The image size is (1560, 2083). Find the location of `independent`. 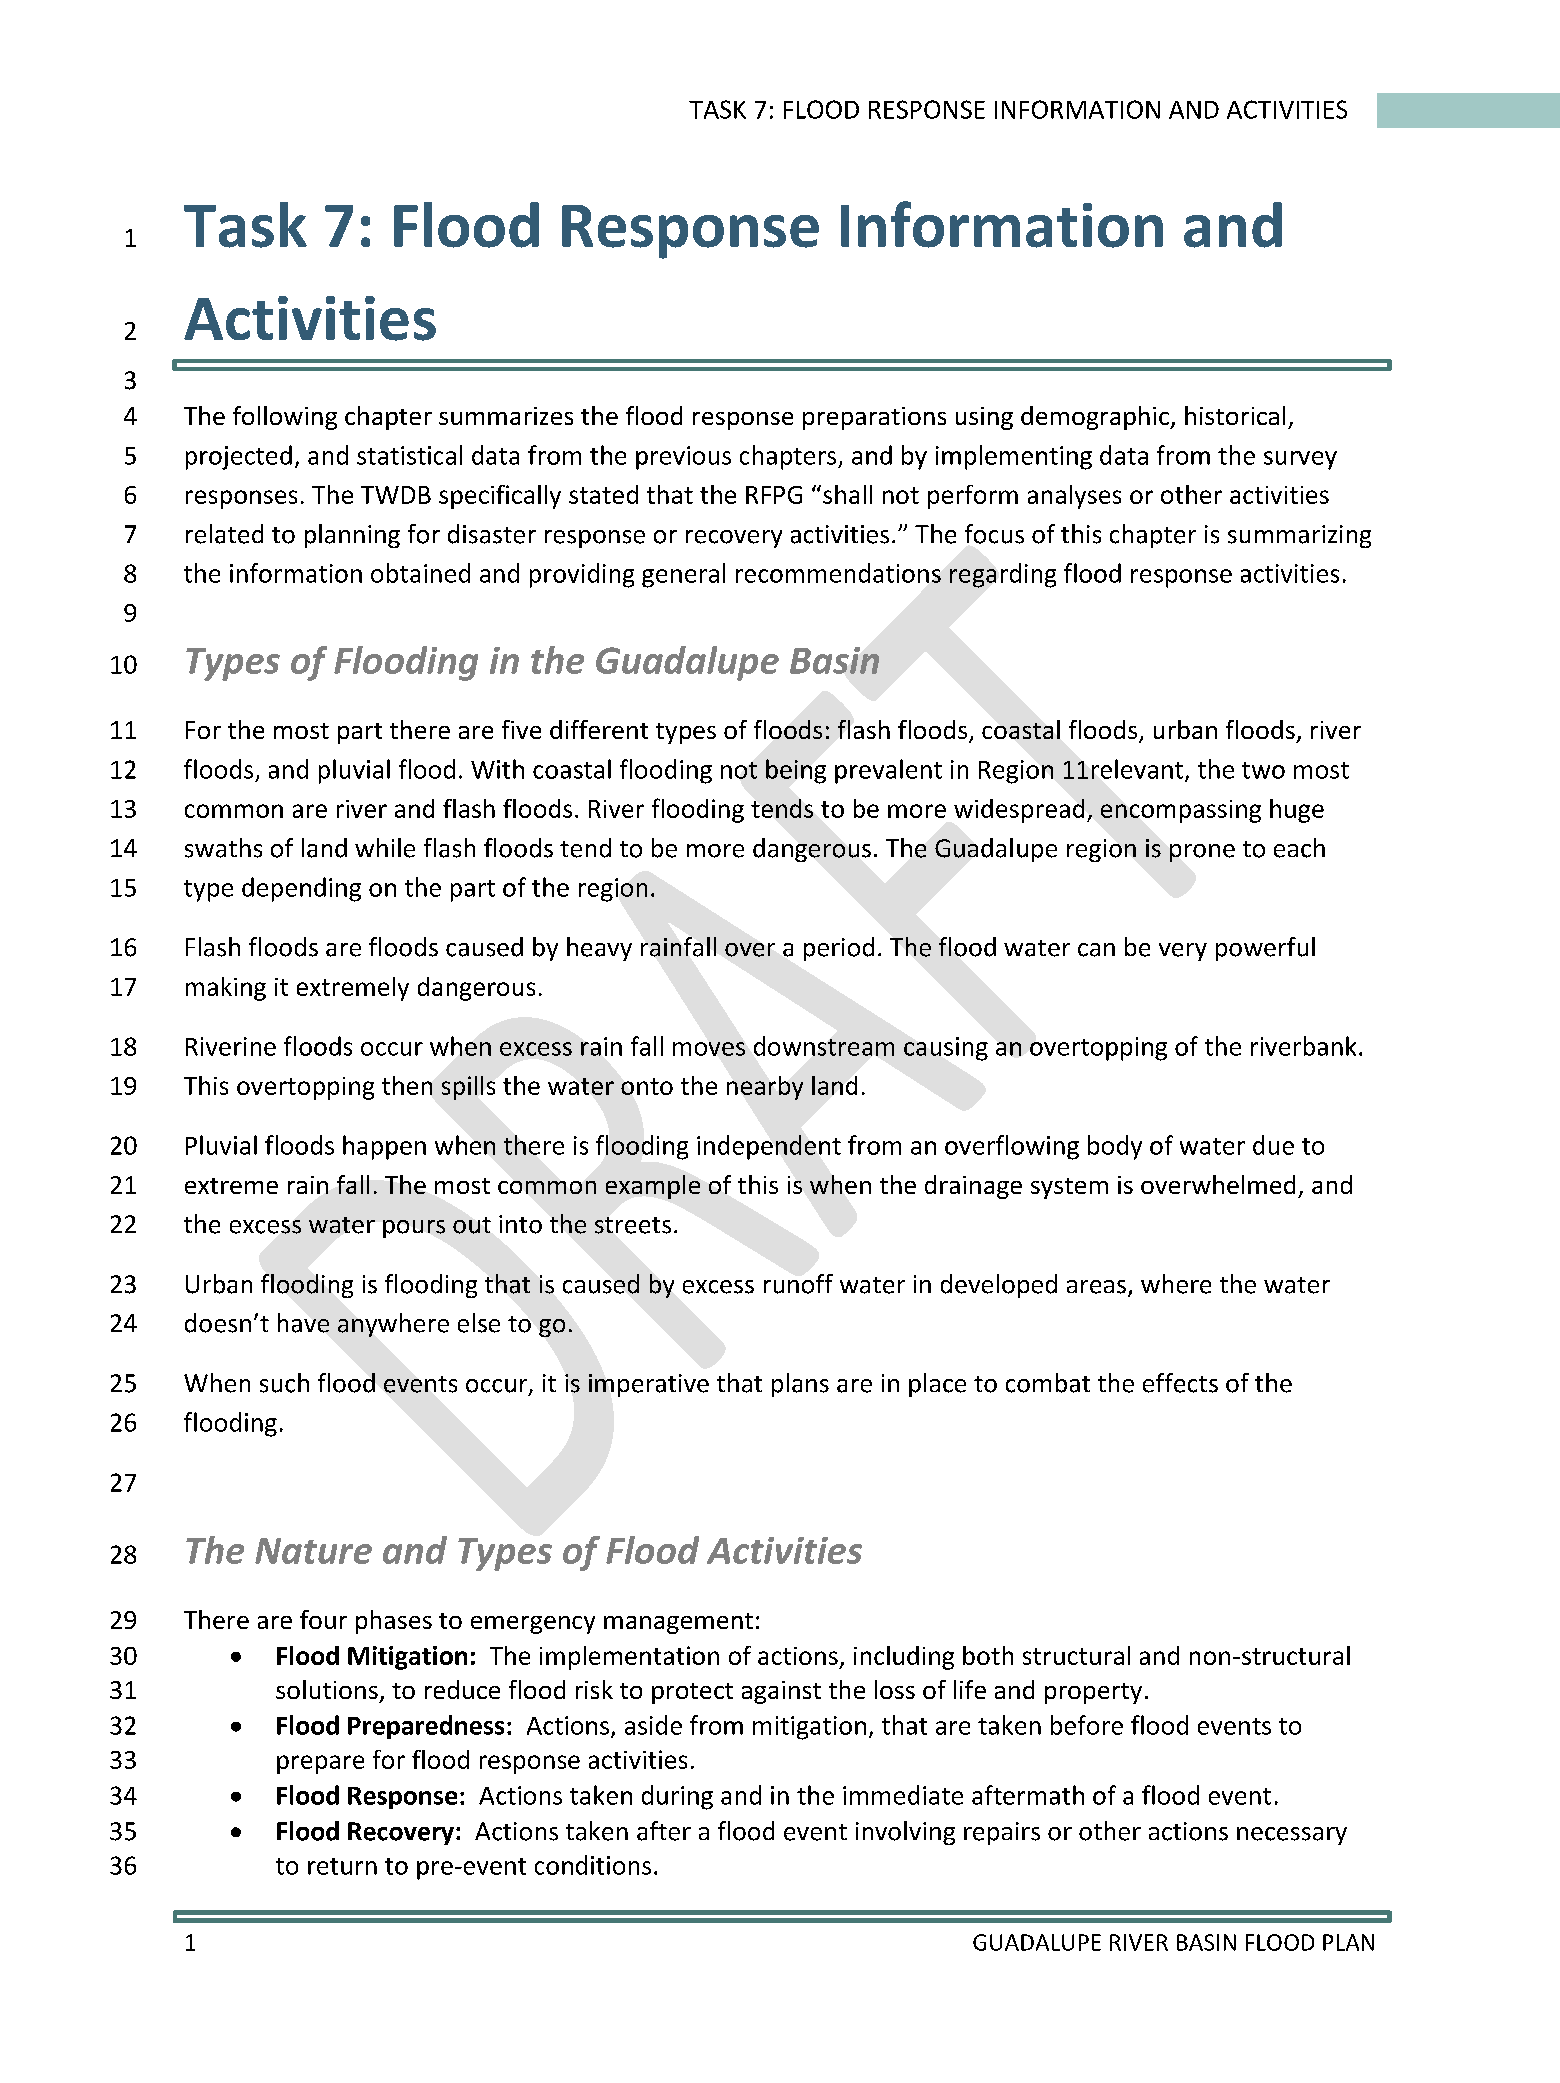

independent is located at coordinates (769, 1147).
